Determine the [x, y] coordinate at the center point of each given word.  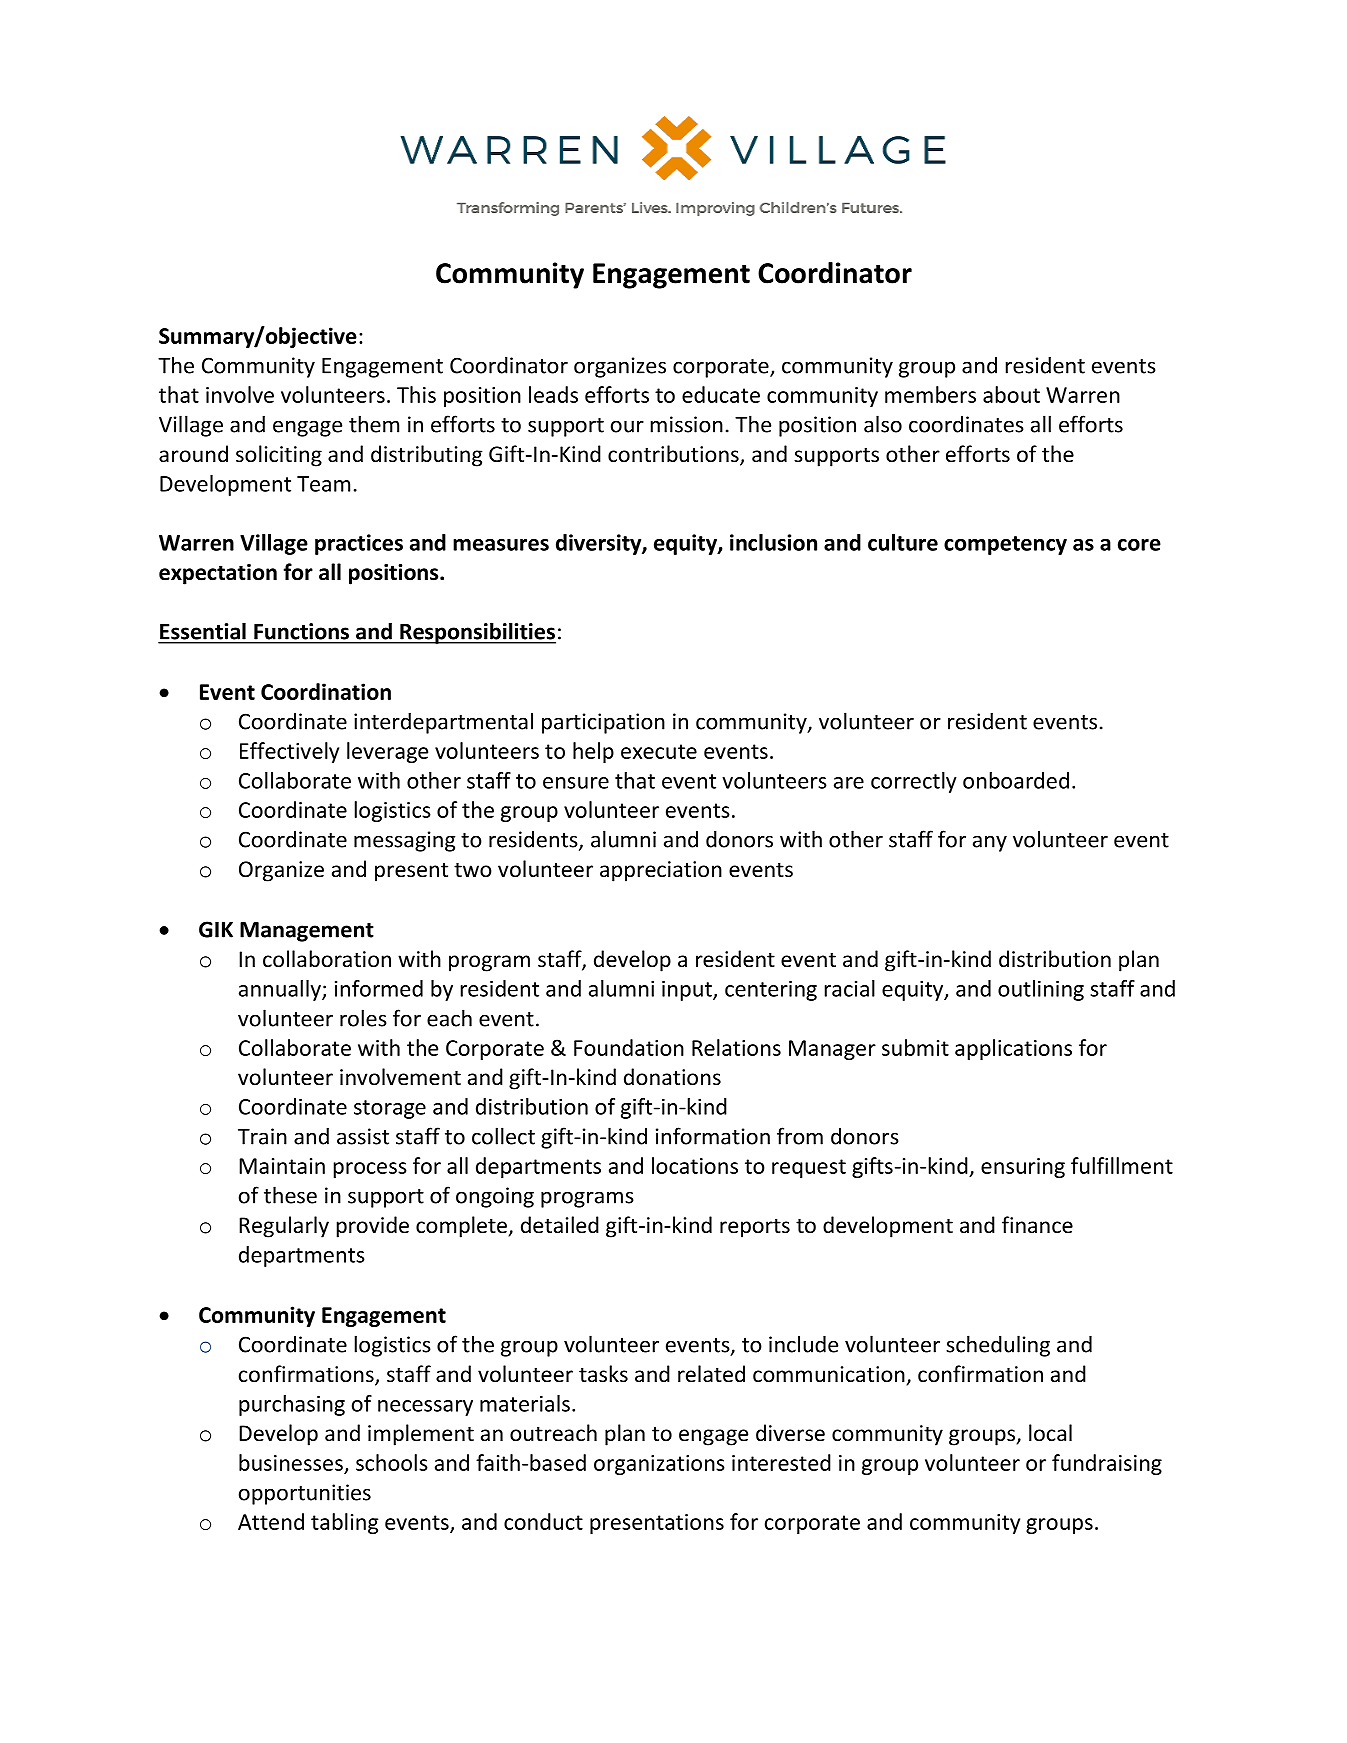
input [688, 990]
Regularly [284, 1227]
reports [755, 1228]
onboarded [1016, 780]
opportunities [305, 1494]
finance [1037, 1224]
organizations [659, 1465]
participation [603, 723]
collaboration [327, 959]
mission [687, 424]
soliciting [279, 456]
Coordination [326, 691]
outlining [1041, 990]
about [1011, 394]
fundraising [1107, 1464]
